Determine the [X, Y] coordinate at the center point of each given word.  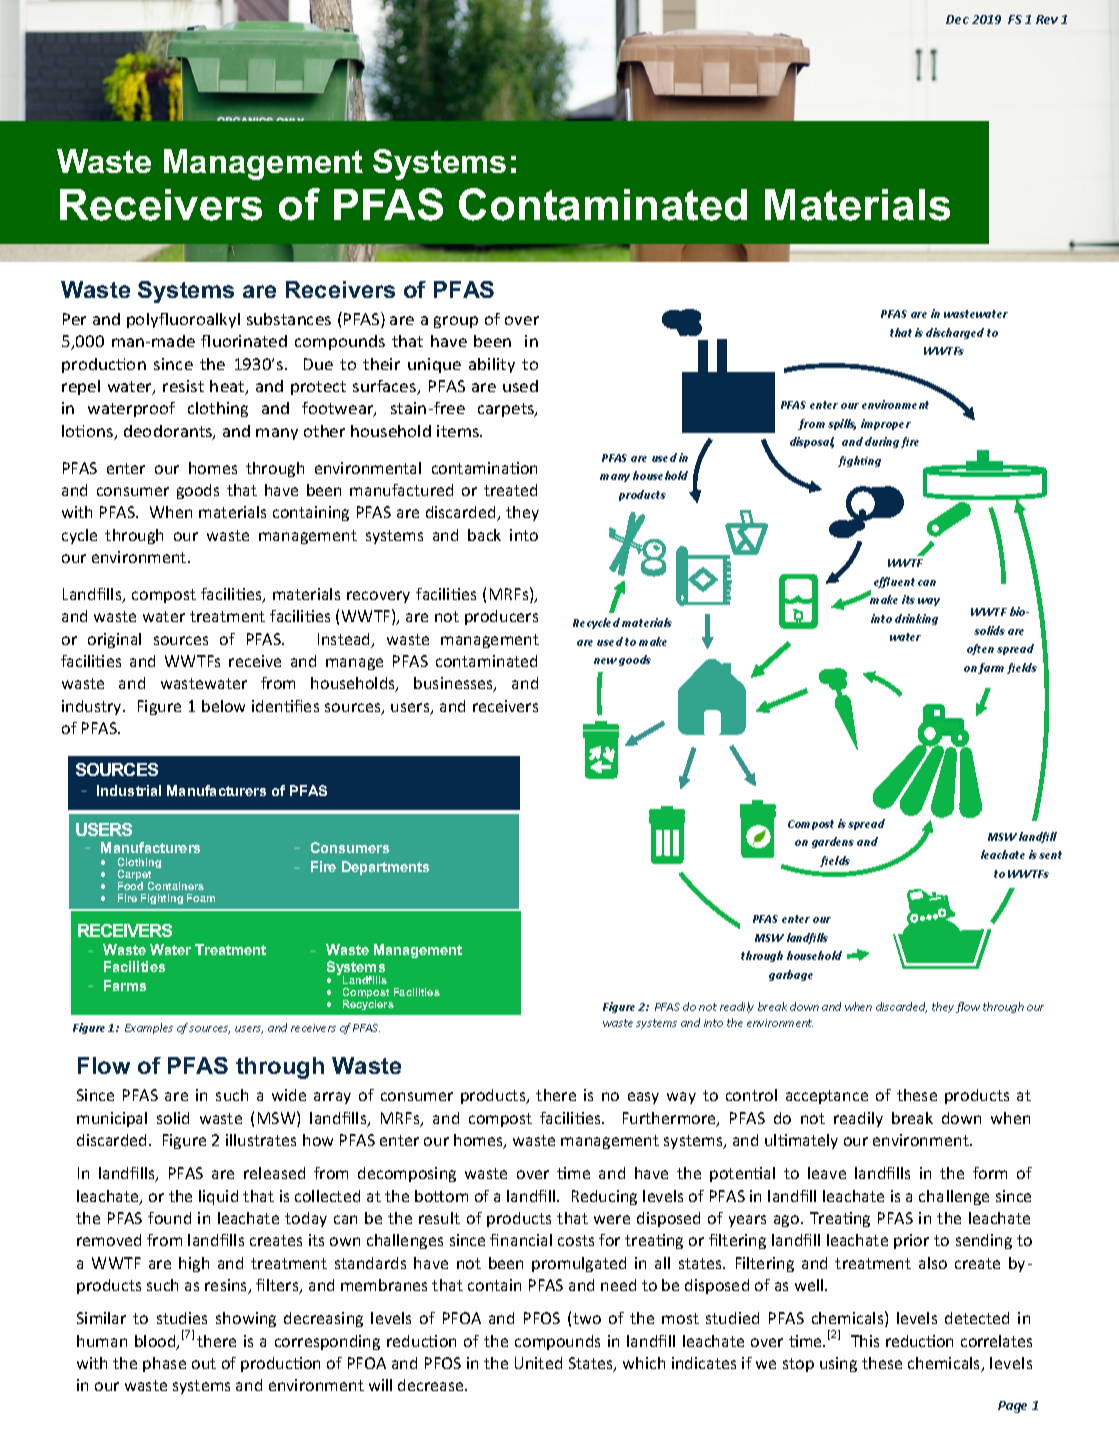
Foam [201, 898]
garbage [791, 975]
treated [510, 490]
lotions [89, 432]
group [456, 322]
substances [289, 319]
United [538, 1363]
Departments [385, 868]
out [204, 1363]
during [882, 442]
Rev [1047, 19]
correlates [996, 1341]
